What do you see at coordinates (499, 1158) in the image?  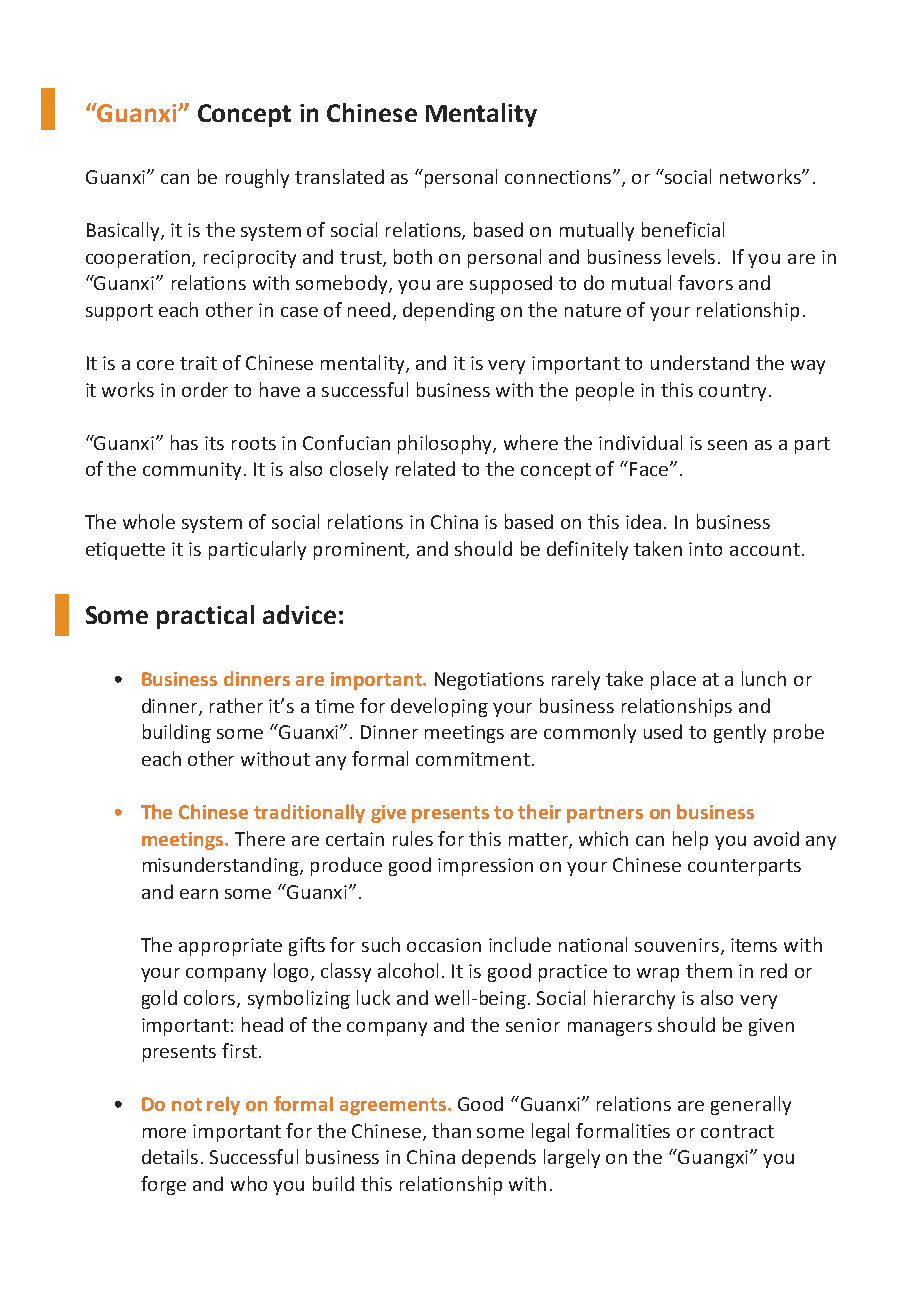 I see `depends` at bounding box center [499, 1158].
